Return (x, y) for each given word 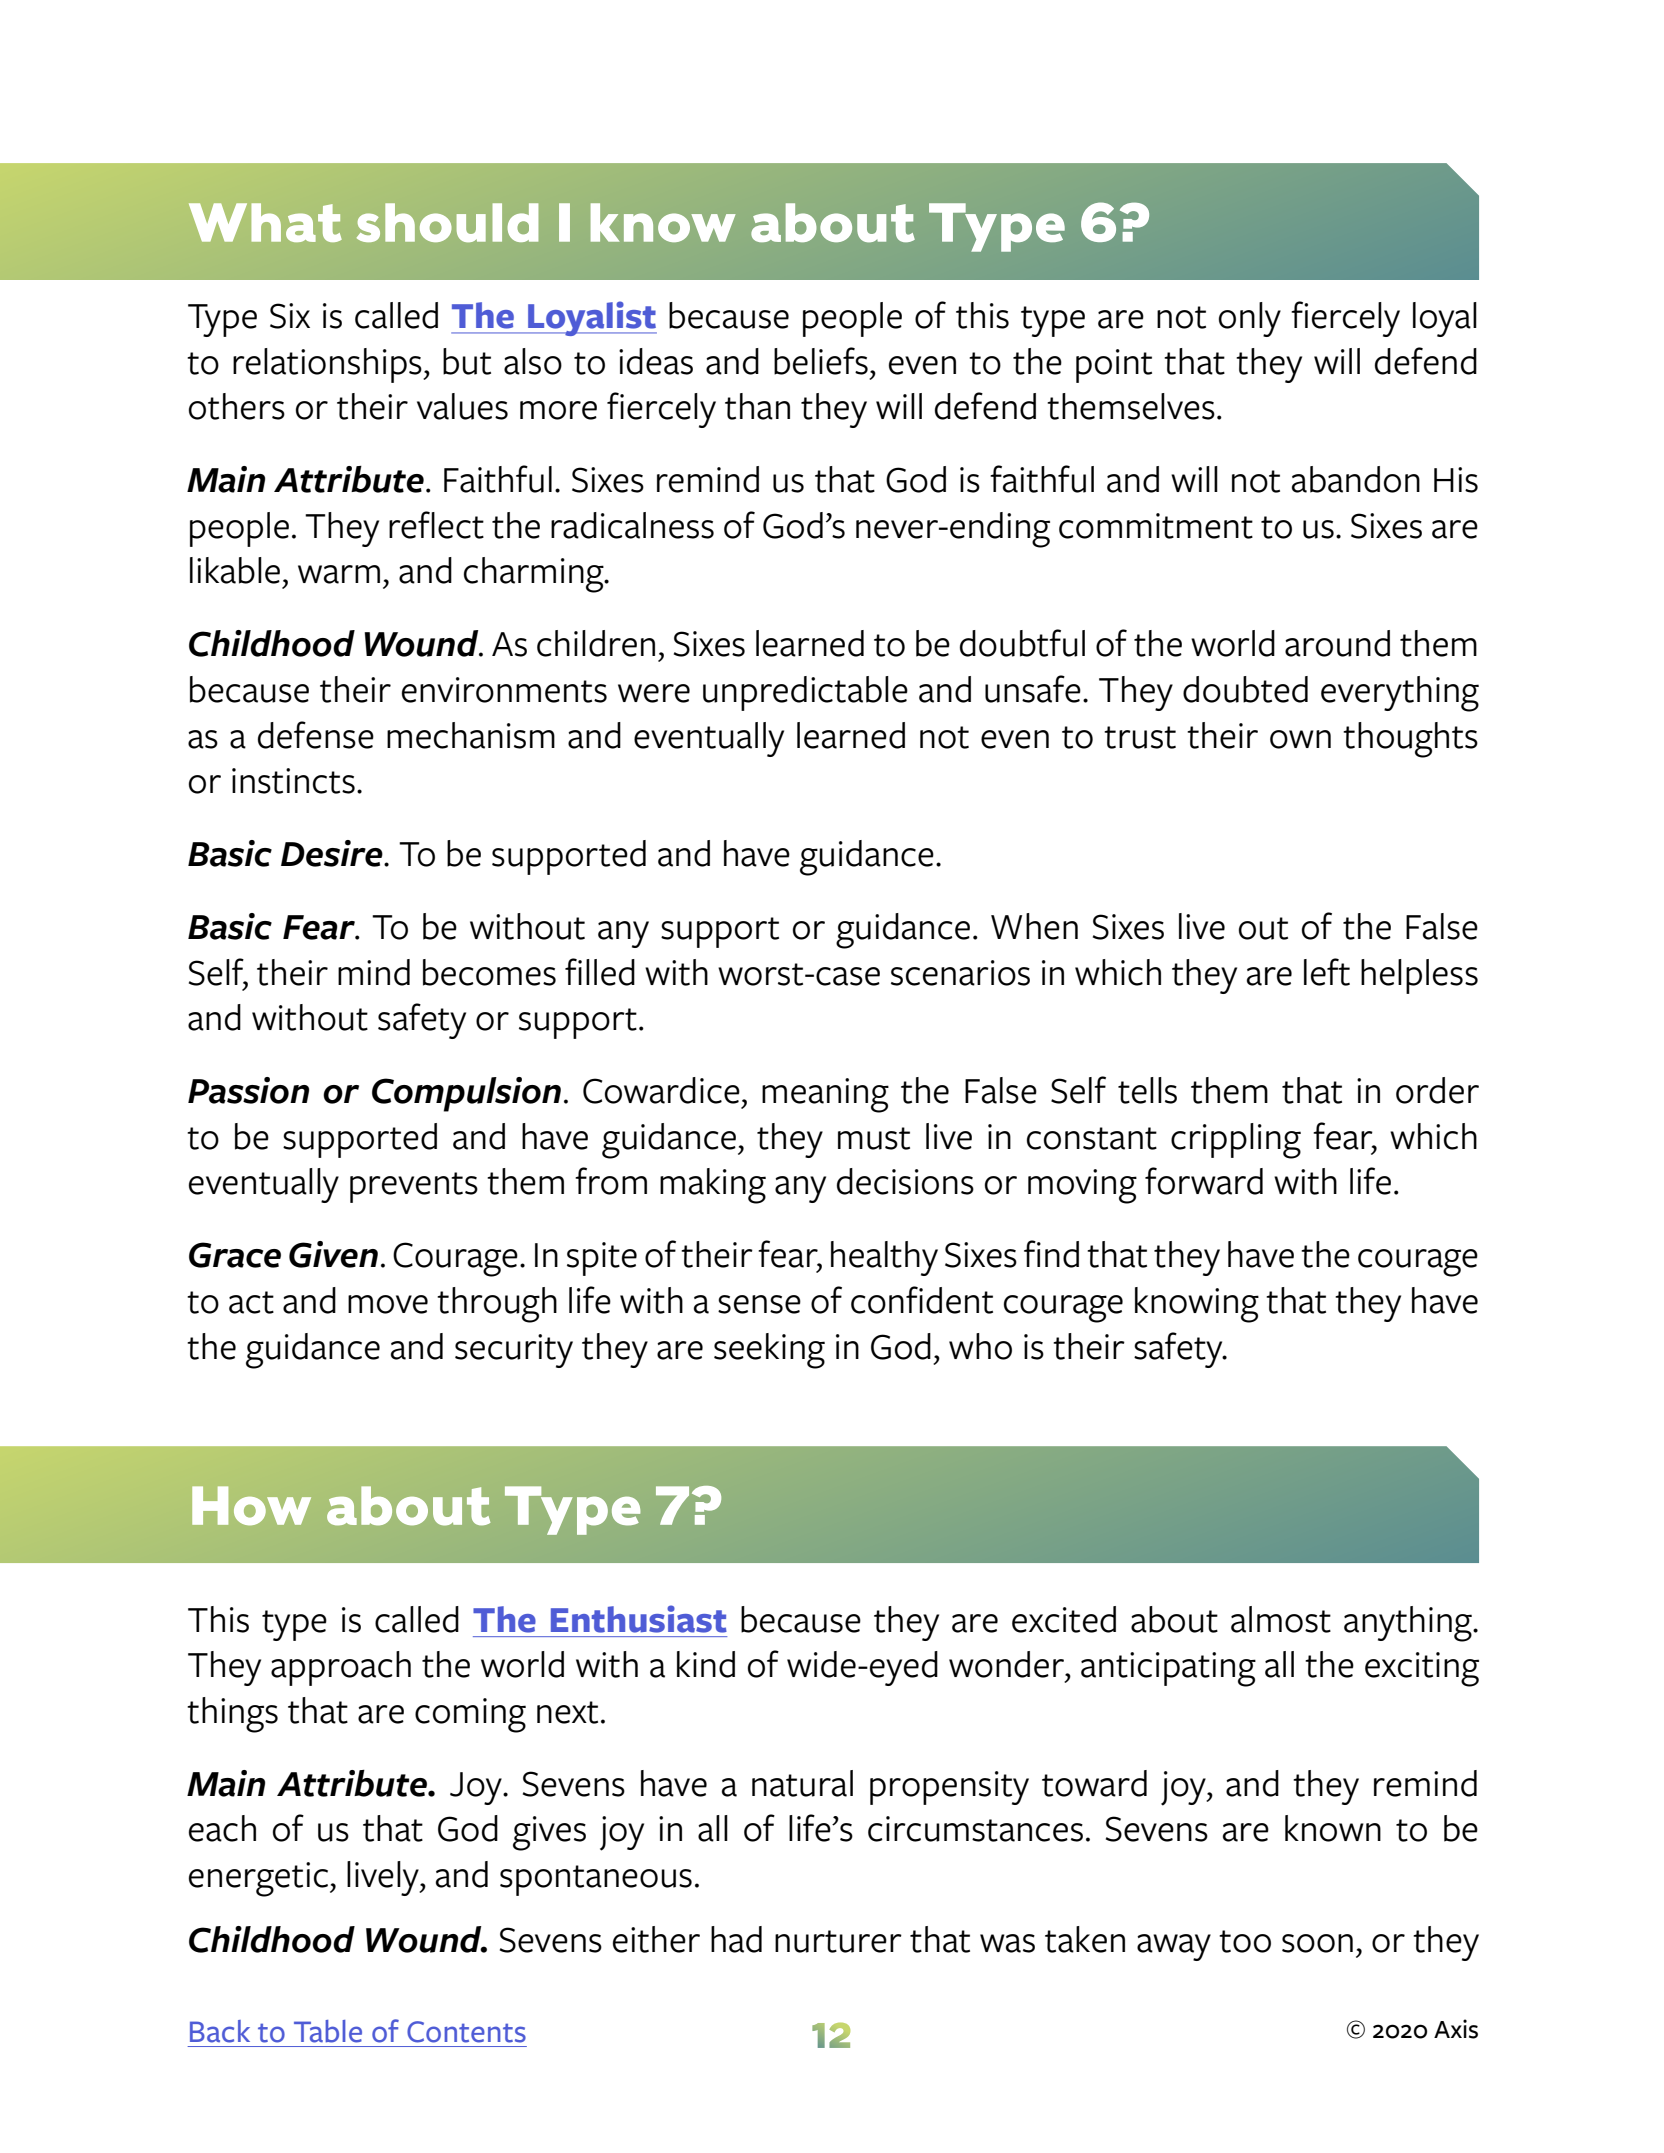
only (1250, 319)
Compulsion (466, 1094)
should (447, 222)
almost (1281, 1619)
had (736, 1939)
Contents (466, 2032)
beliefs (821, 361)
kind (706, 1664)
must (874, 1138)
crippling (1236, 1141)
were (654, 693)
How (251, 1505)
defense (316, 735)
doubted (1245, 689)
